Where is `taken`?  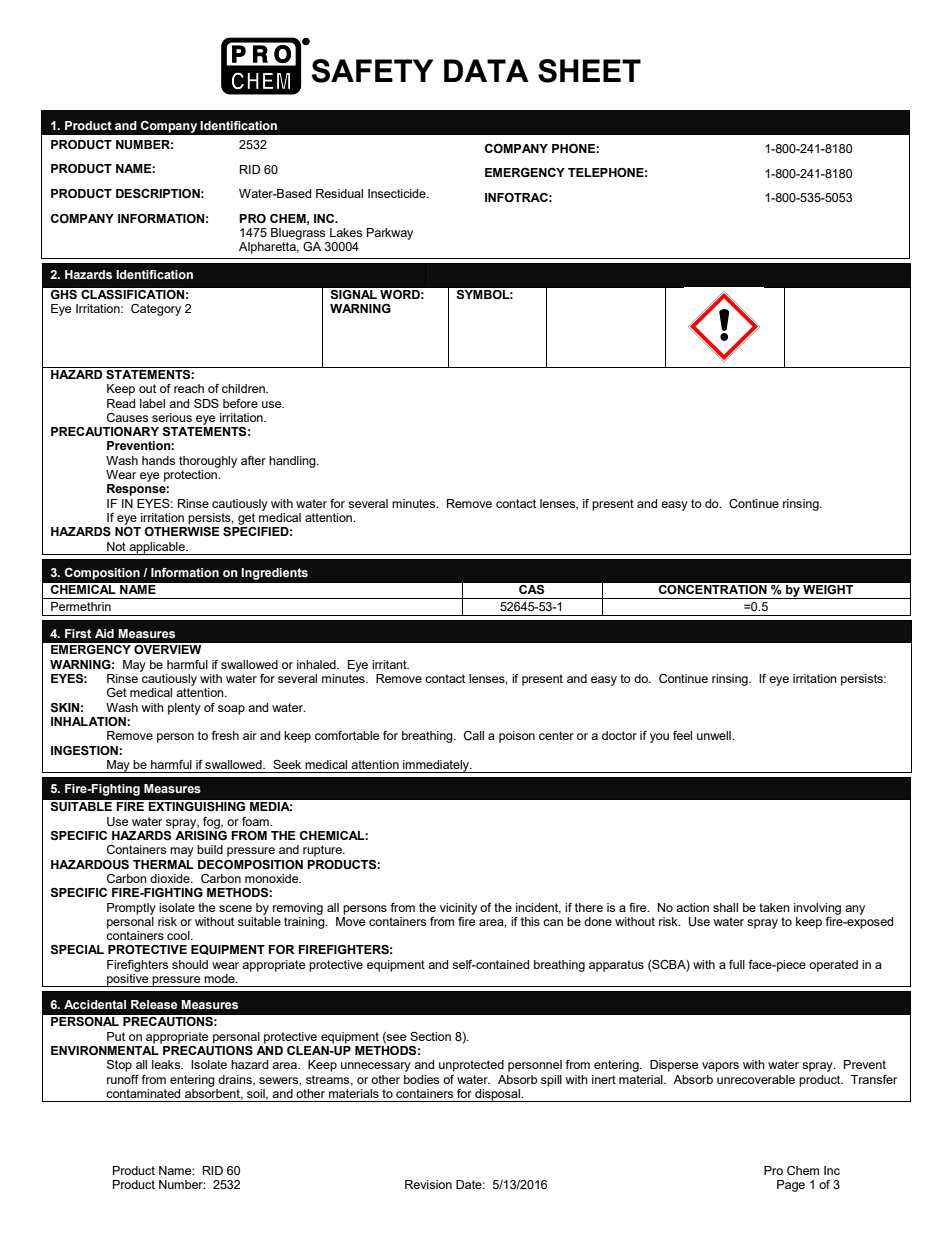 taken is located at coordinates (774, 907).
